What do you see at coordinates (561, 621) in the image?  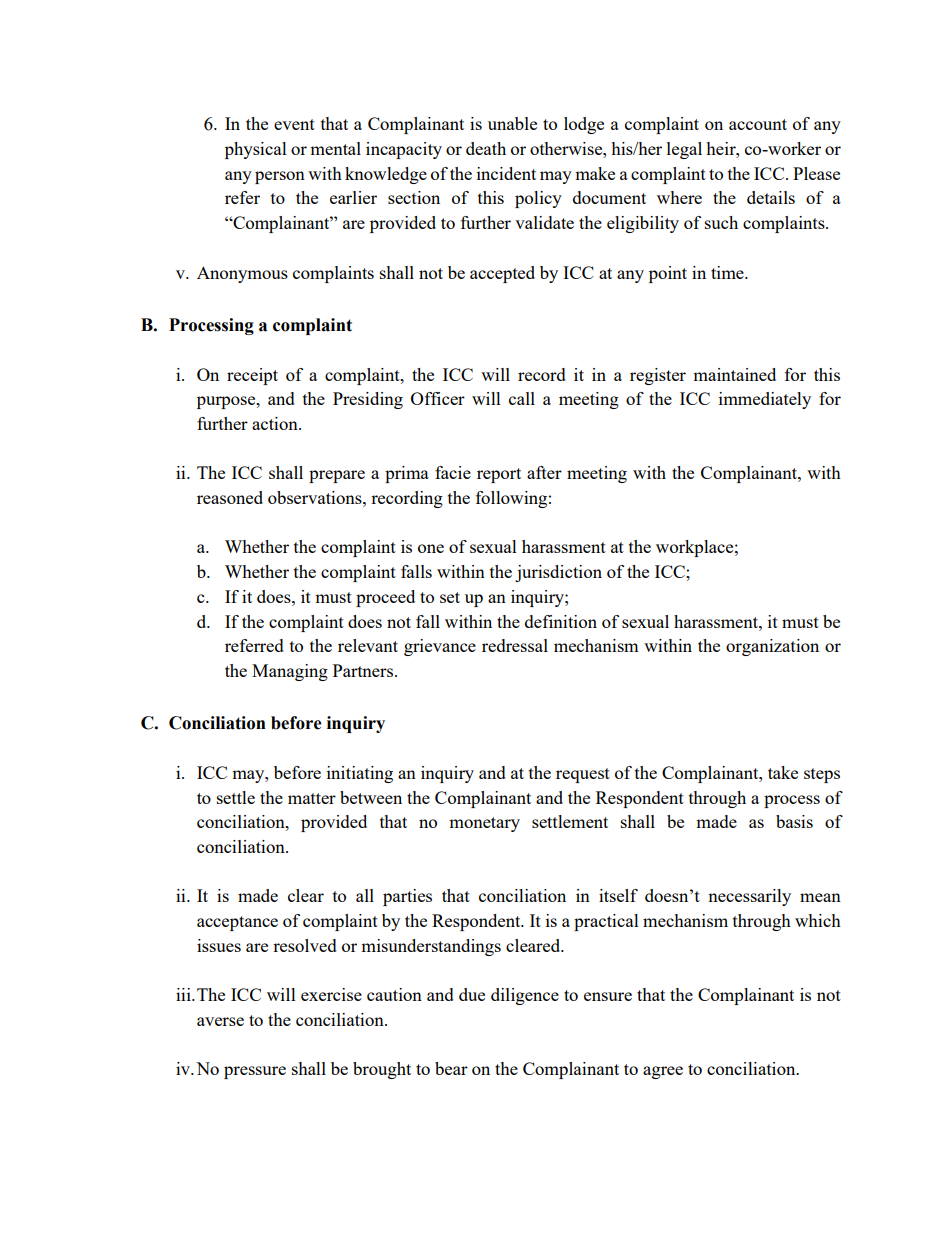 I see `definition` at bounding box center [561, 621].
